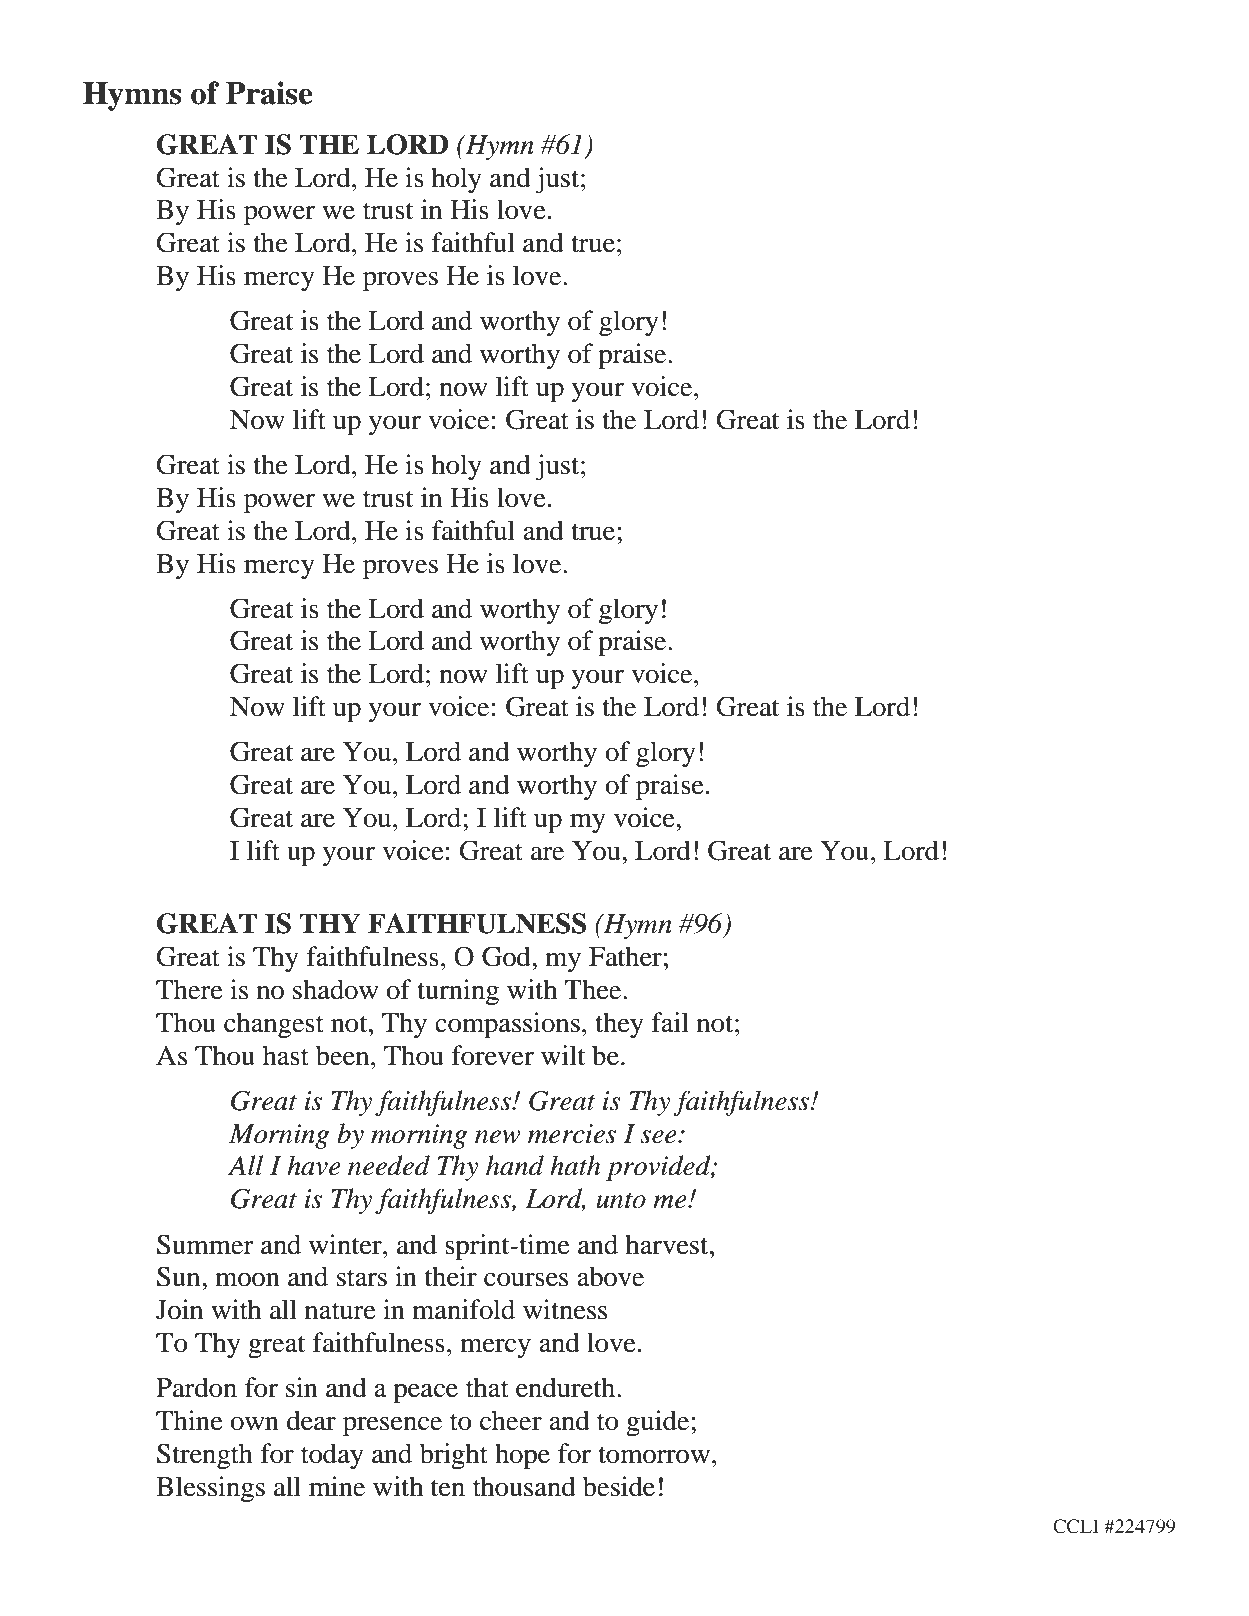  What do you see at coordinates (189, 989) in the screenshot?
I see `There` at bounding box center [189, 989].
